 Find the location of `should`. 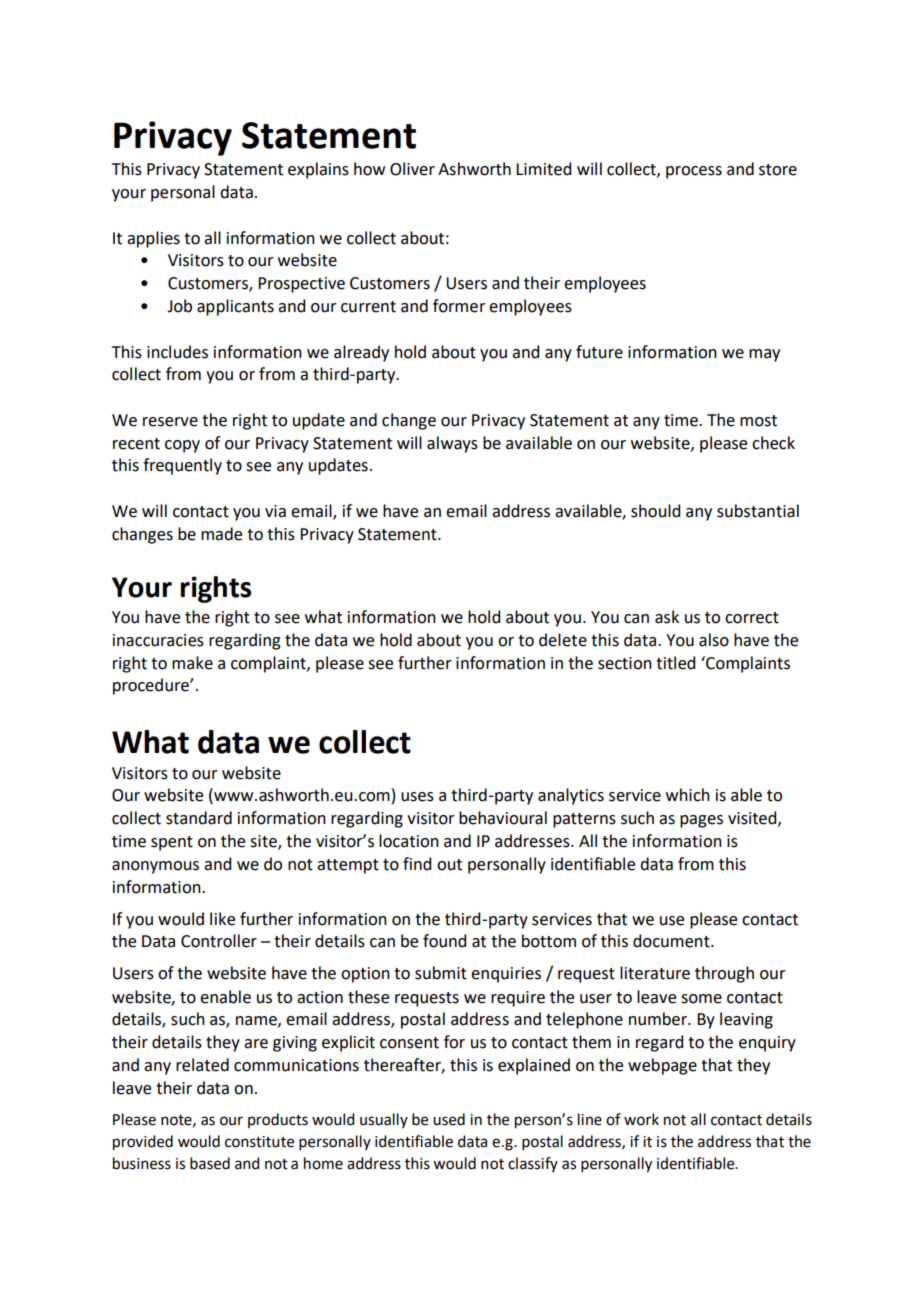

should is located at coordinates (655, 511).
